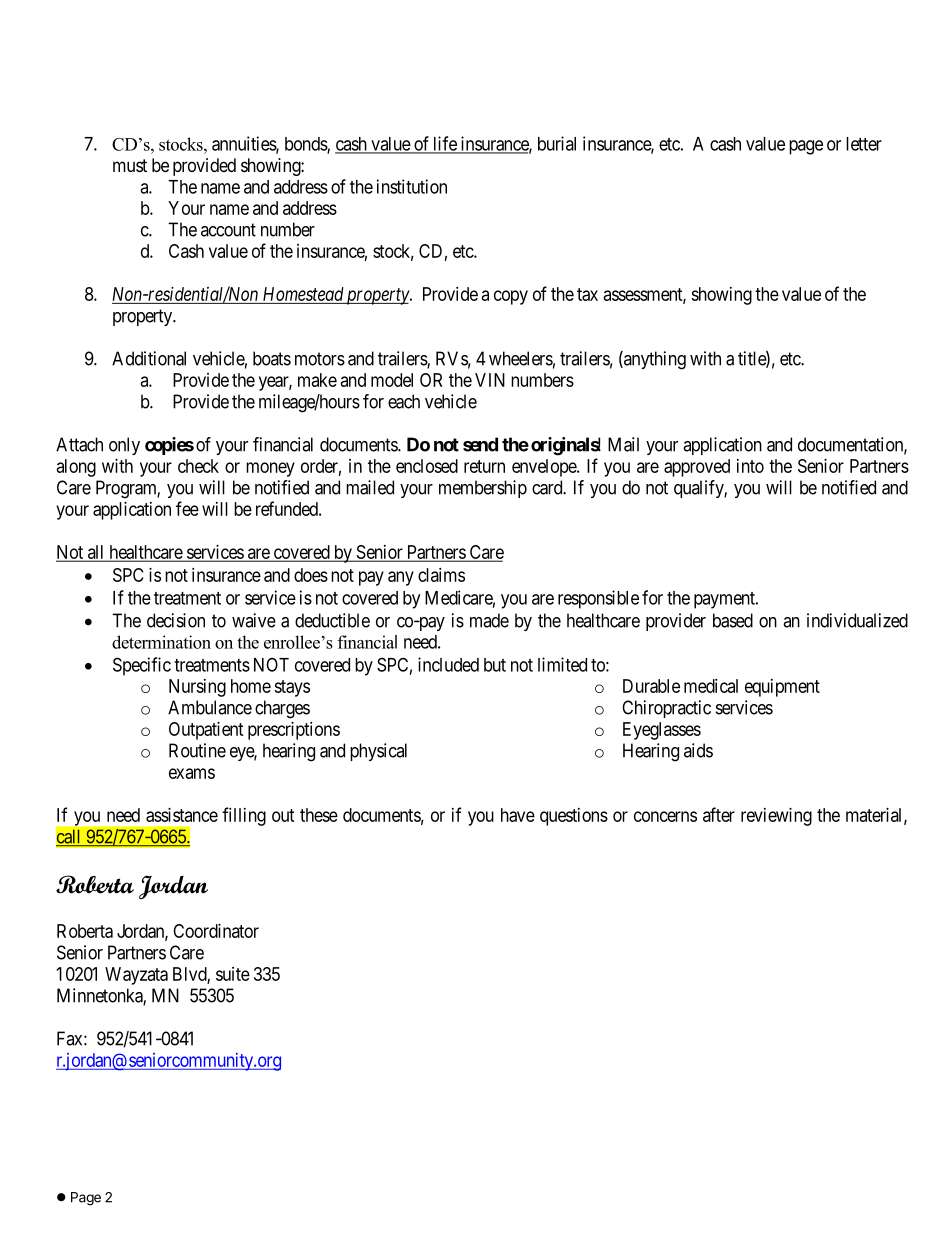 The width and height of the screenshot is (952, 1233). What do you see at coordinates (216, 931) in the screenshot?
I see `Coordinator` at bounding box center [216, 931].
